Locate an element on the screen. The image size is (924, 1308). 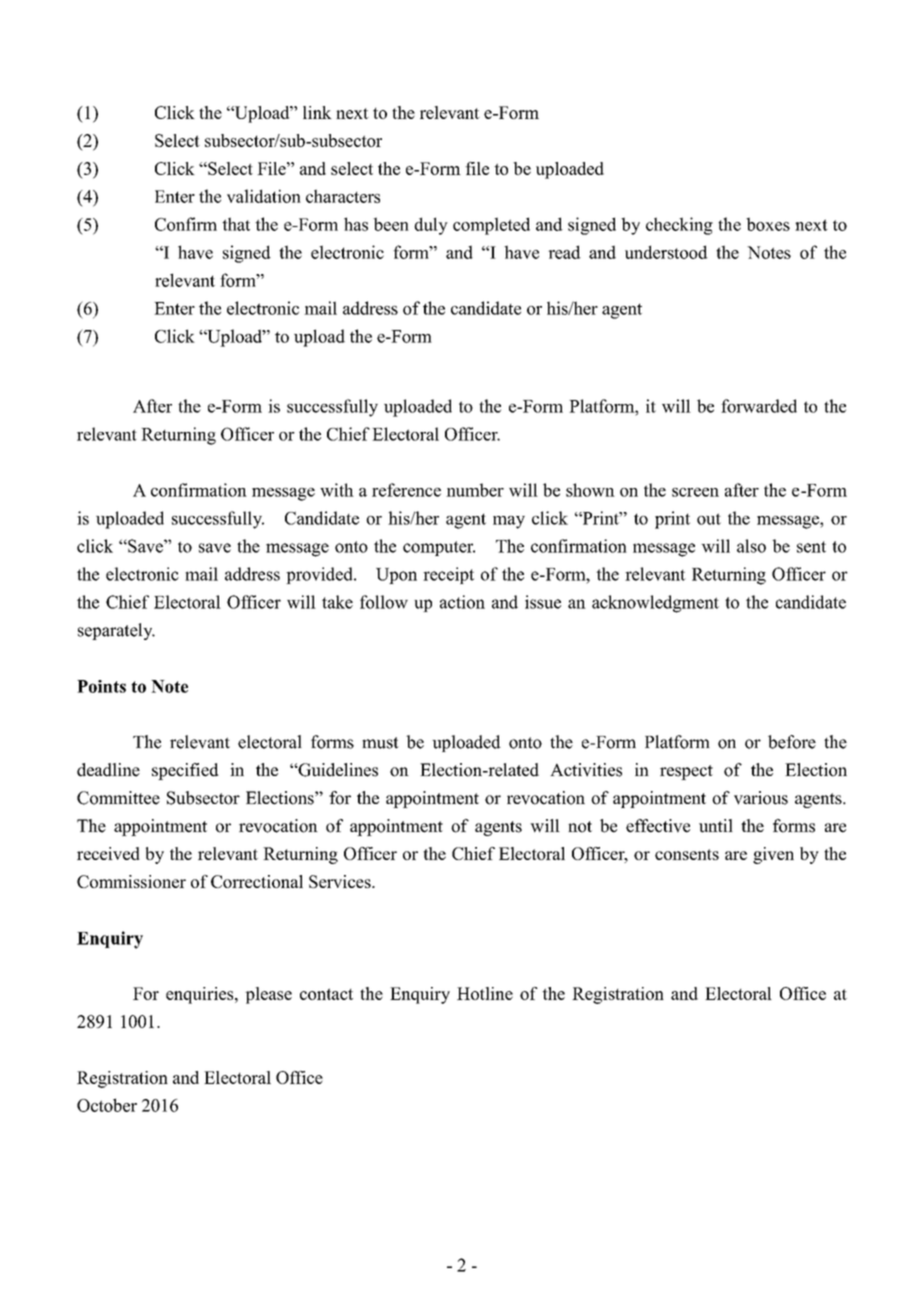
October is located at coordinates (107, 1105).
